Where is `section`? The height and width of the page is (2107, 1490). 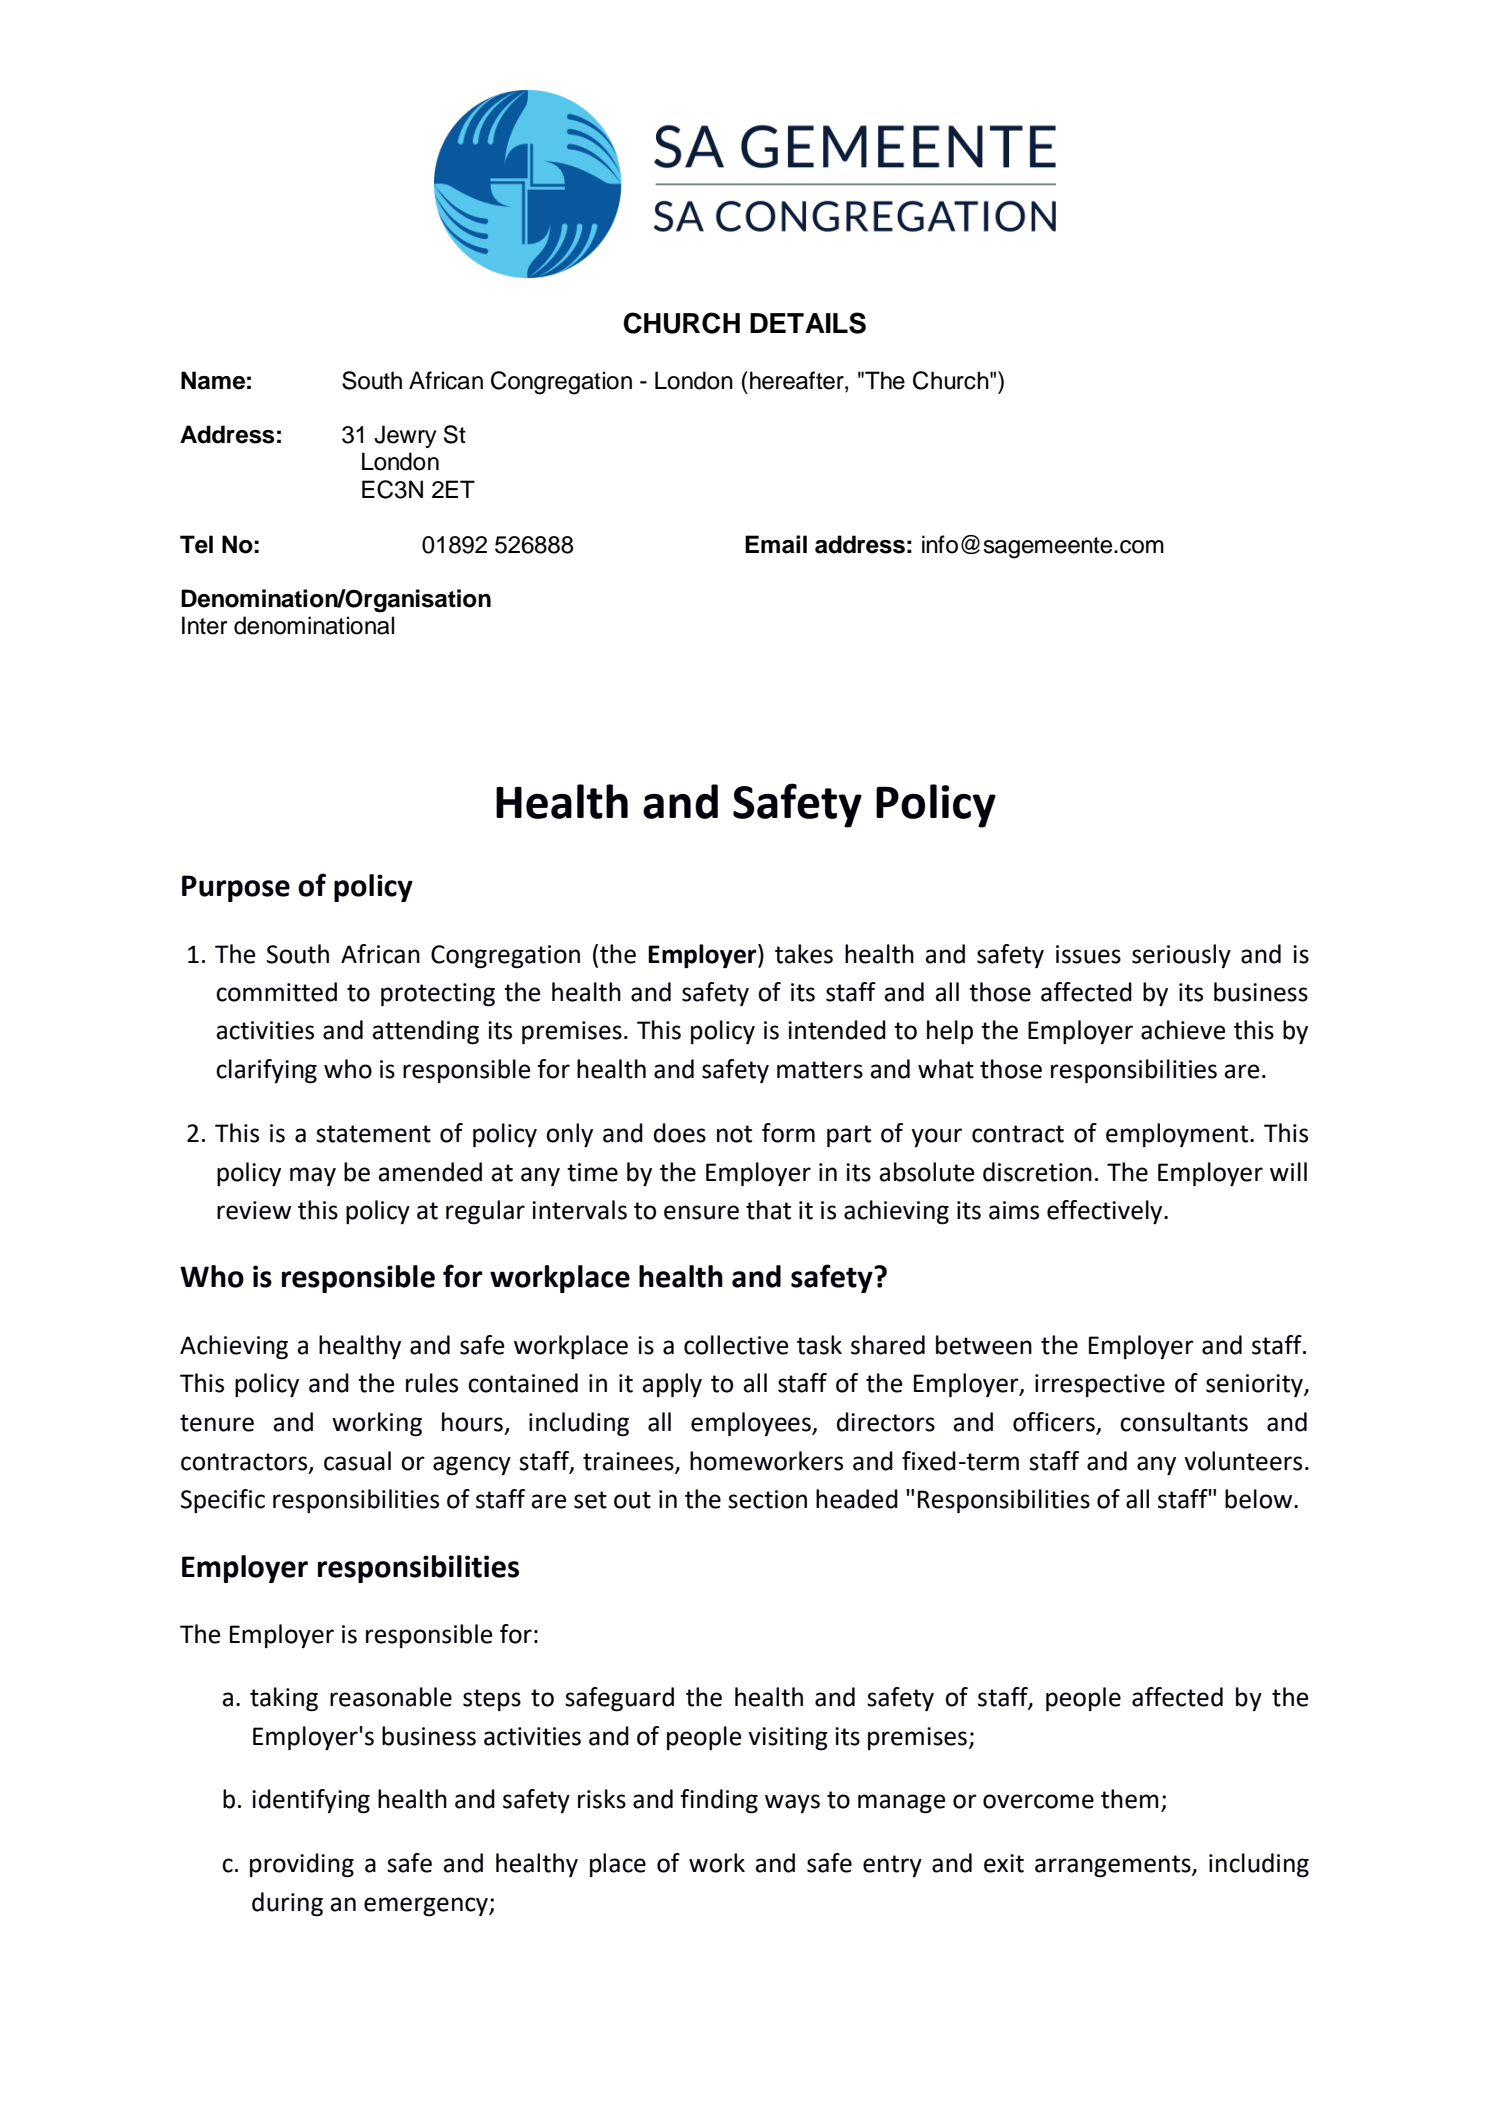
section is located at coordinates (767, 1499).
